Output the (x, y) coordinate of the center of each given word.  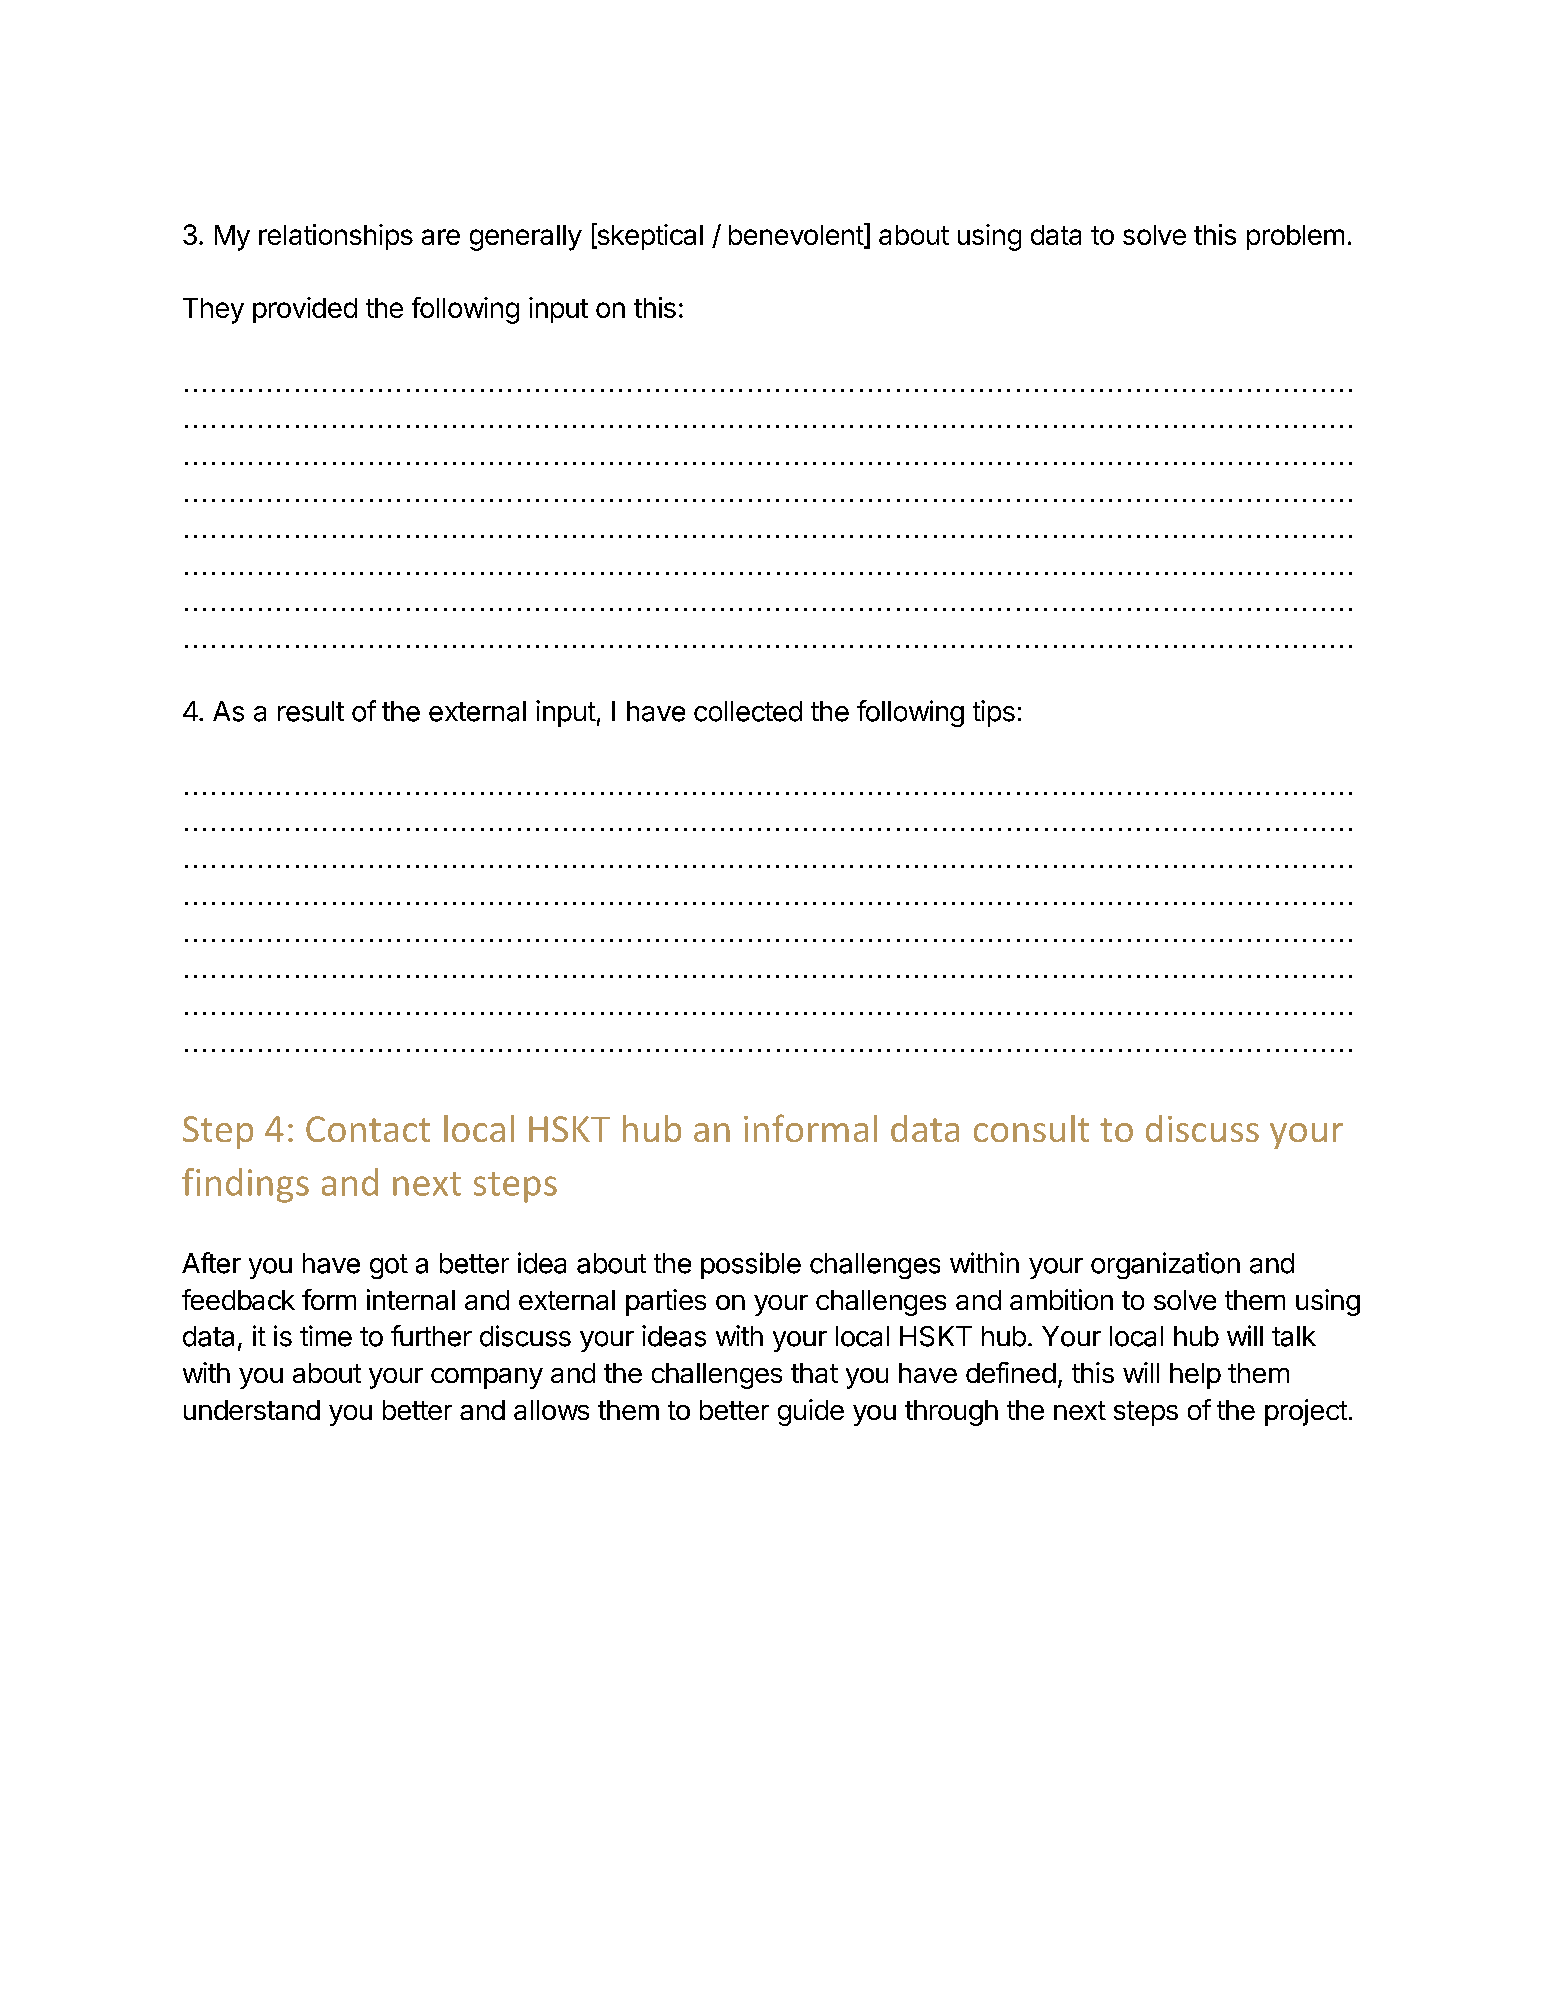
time (326, 1336)
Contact (368, 1129)
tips (994, 713)
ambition (1061, 1299)
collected (748, 711)
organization (1165, 1265)
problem (1295, 237)
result (311, 711)
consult (1031, 1128)
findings (245, 1185)
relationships (336, 237)
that (814, 1373)
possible (751, 1265)
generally (526, 238)
